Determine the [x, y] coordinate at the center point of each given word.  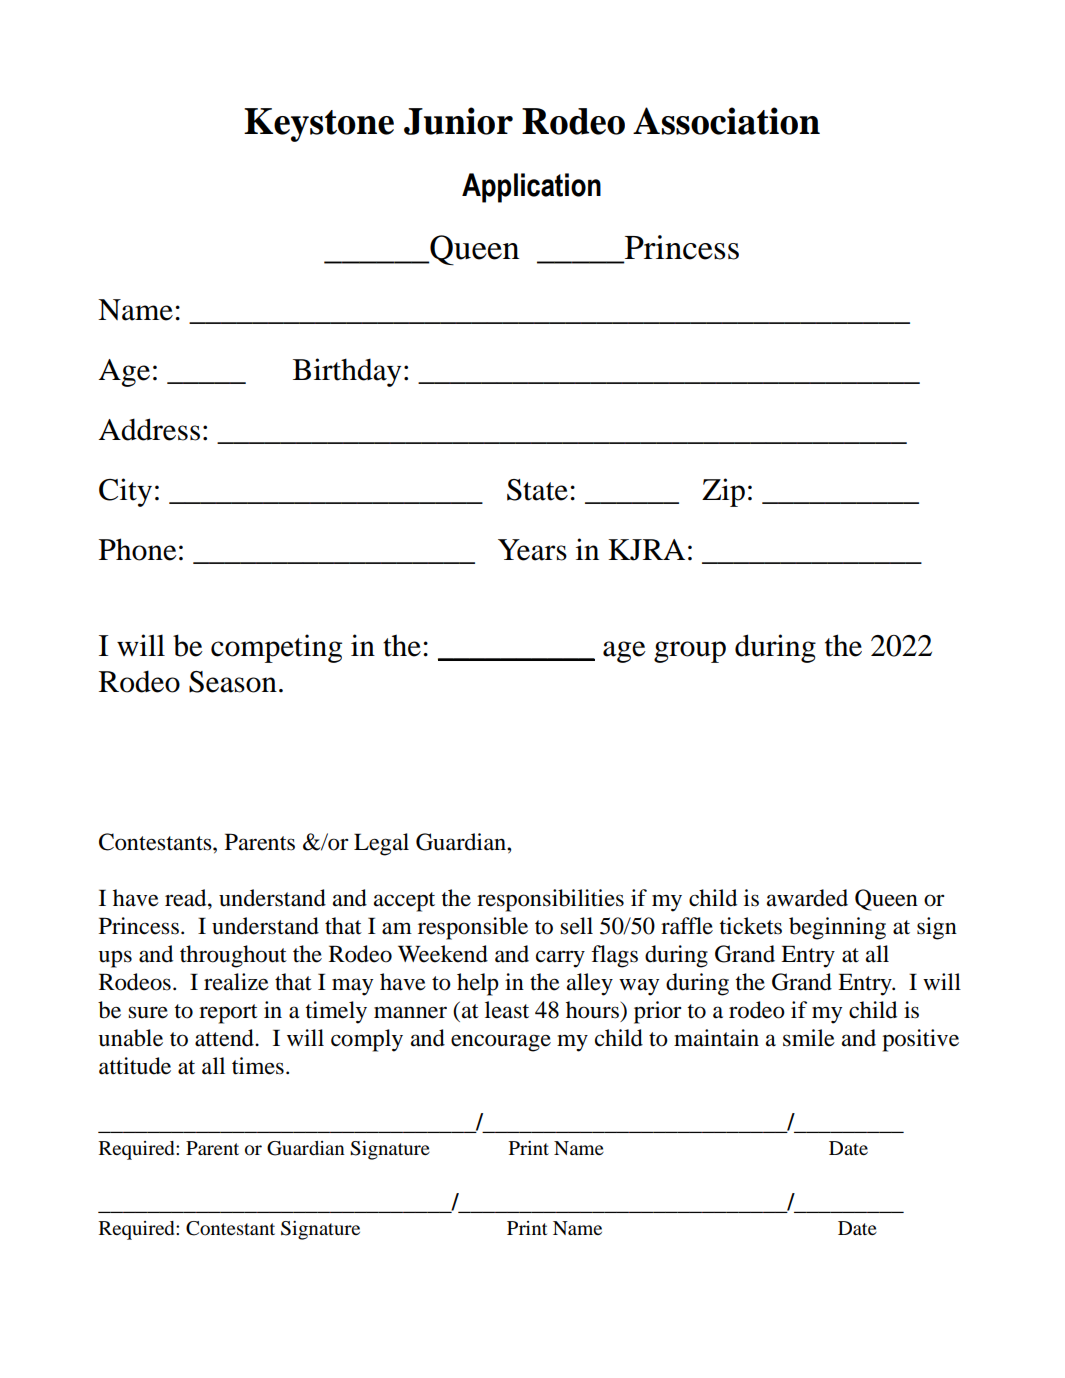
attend [225, 1038]
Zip [723, 492]
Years [532, 550]
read [187, 898]
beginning [837, 928]
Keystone [319, 125]
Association [726, 121]
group [690, 652]
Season [233, 682]
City [125, 492]
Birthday [347, 372]
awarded [807, 898]
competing [276, 648]
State [537, 490]
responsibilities [550, 900]
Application [531, 188]
